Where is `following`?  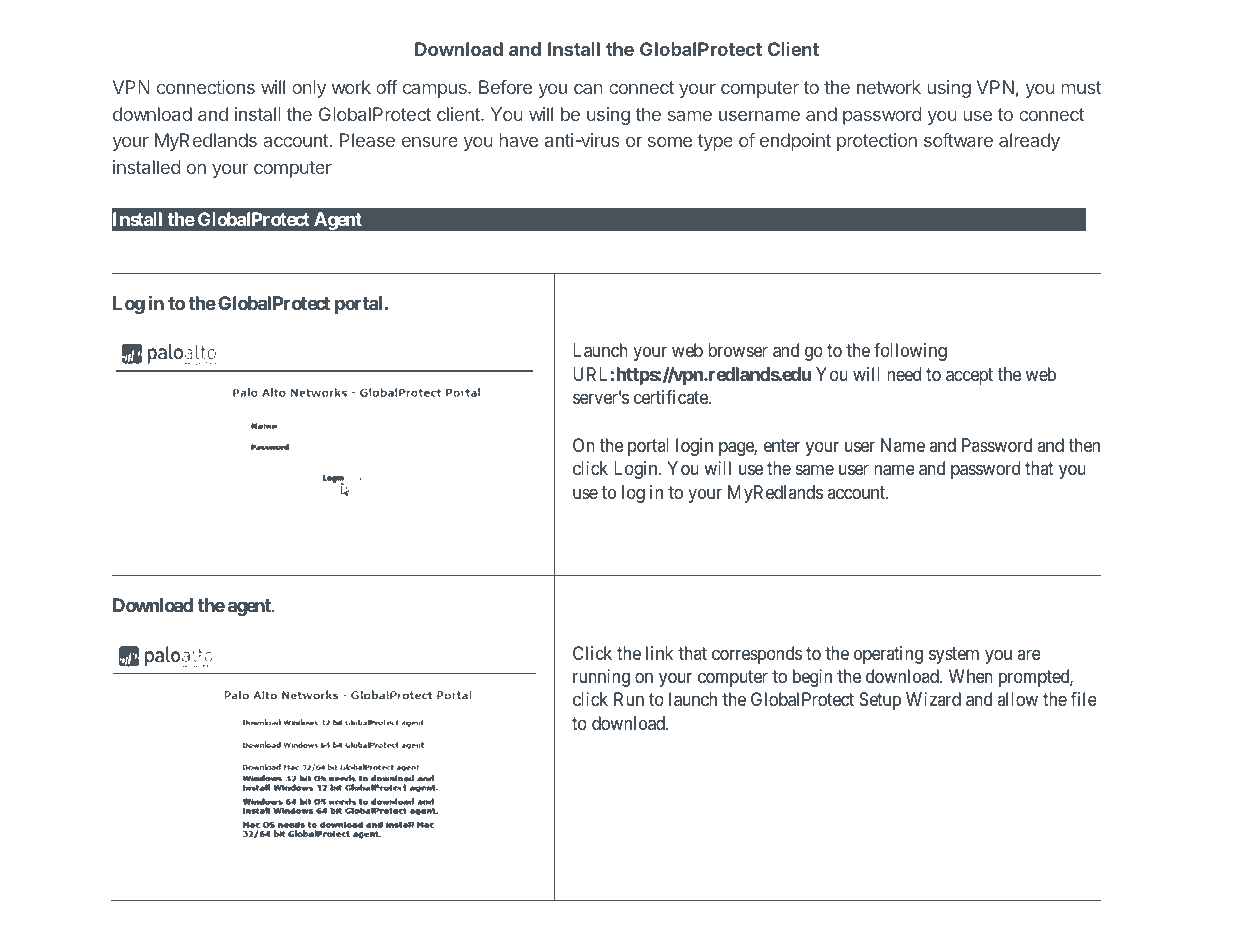
following is located at coordinates (910, 352).
